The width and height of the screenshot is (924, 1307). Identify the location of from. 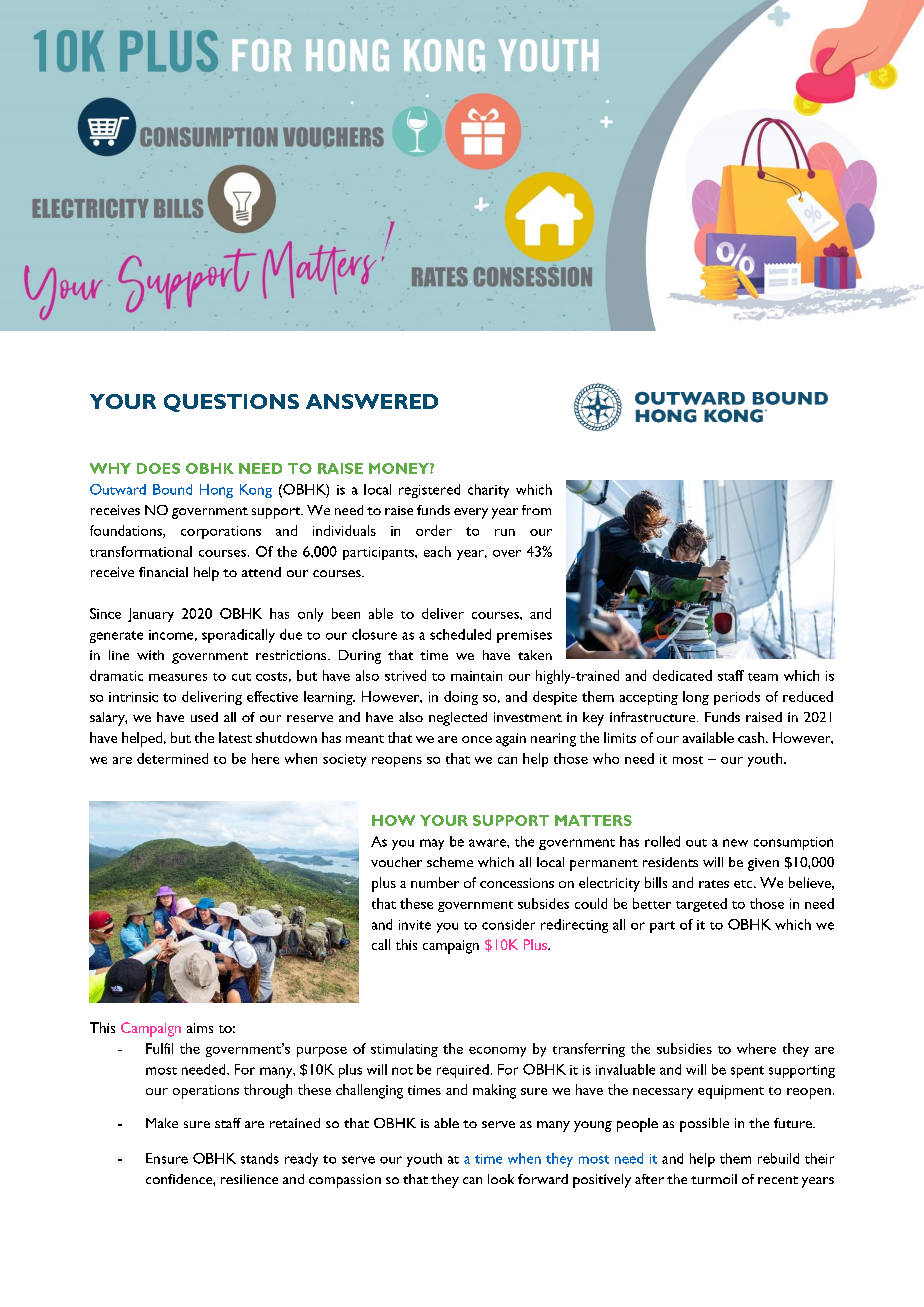
(536, 510).
